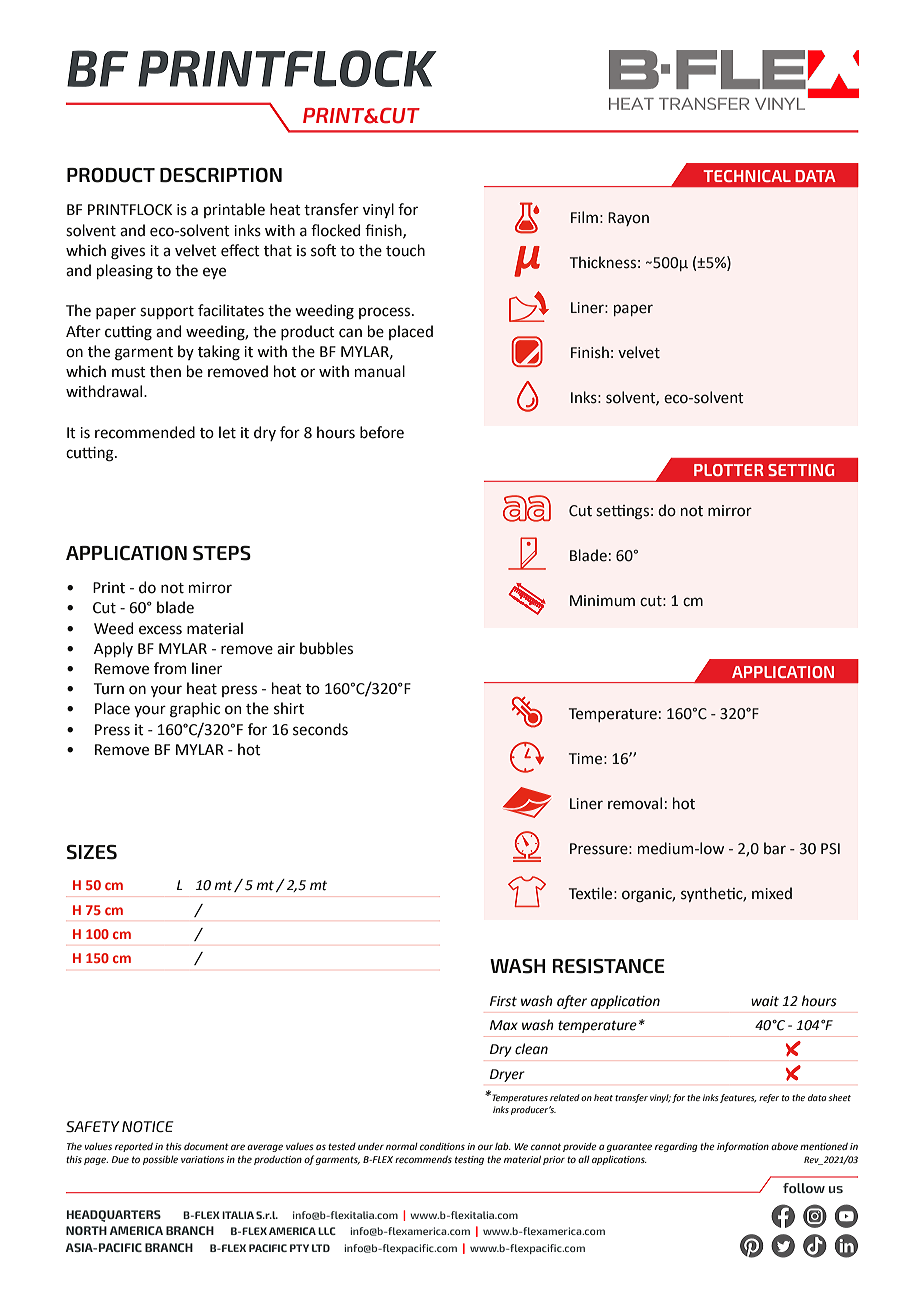  I want to click on before, so click(382, 432).
